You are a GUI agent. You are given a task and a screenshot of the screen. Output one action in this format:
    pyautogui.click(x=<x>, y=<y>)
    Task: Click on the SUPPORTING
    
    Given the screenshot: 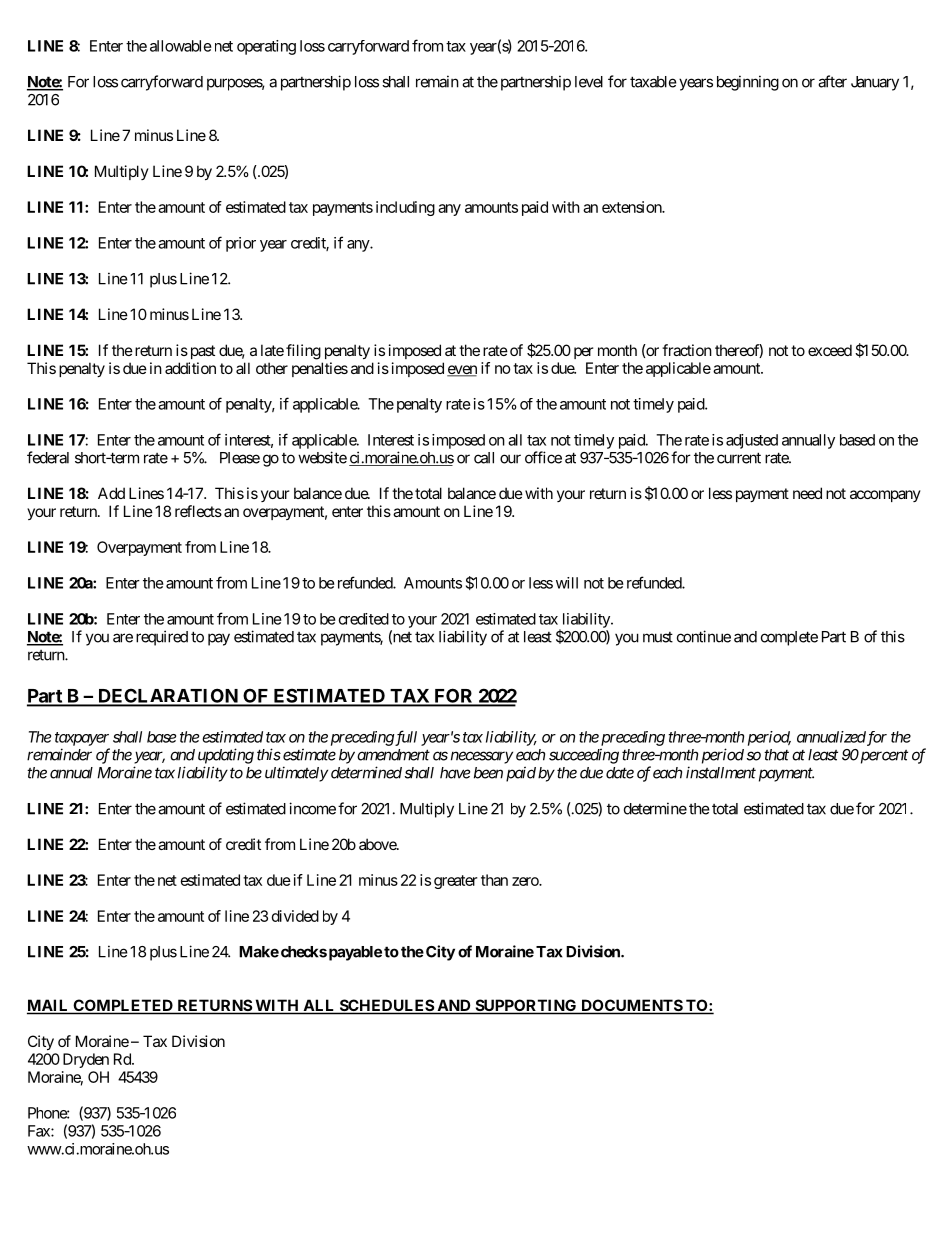 What is the action you would take?
    pyautogui.click(x=526, y=1006)
